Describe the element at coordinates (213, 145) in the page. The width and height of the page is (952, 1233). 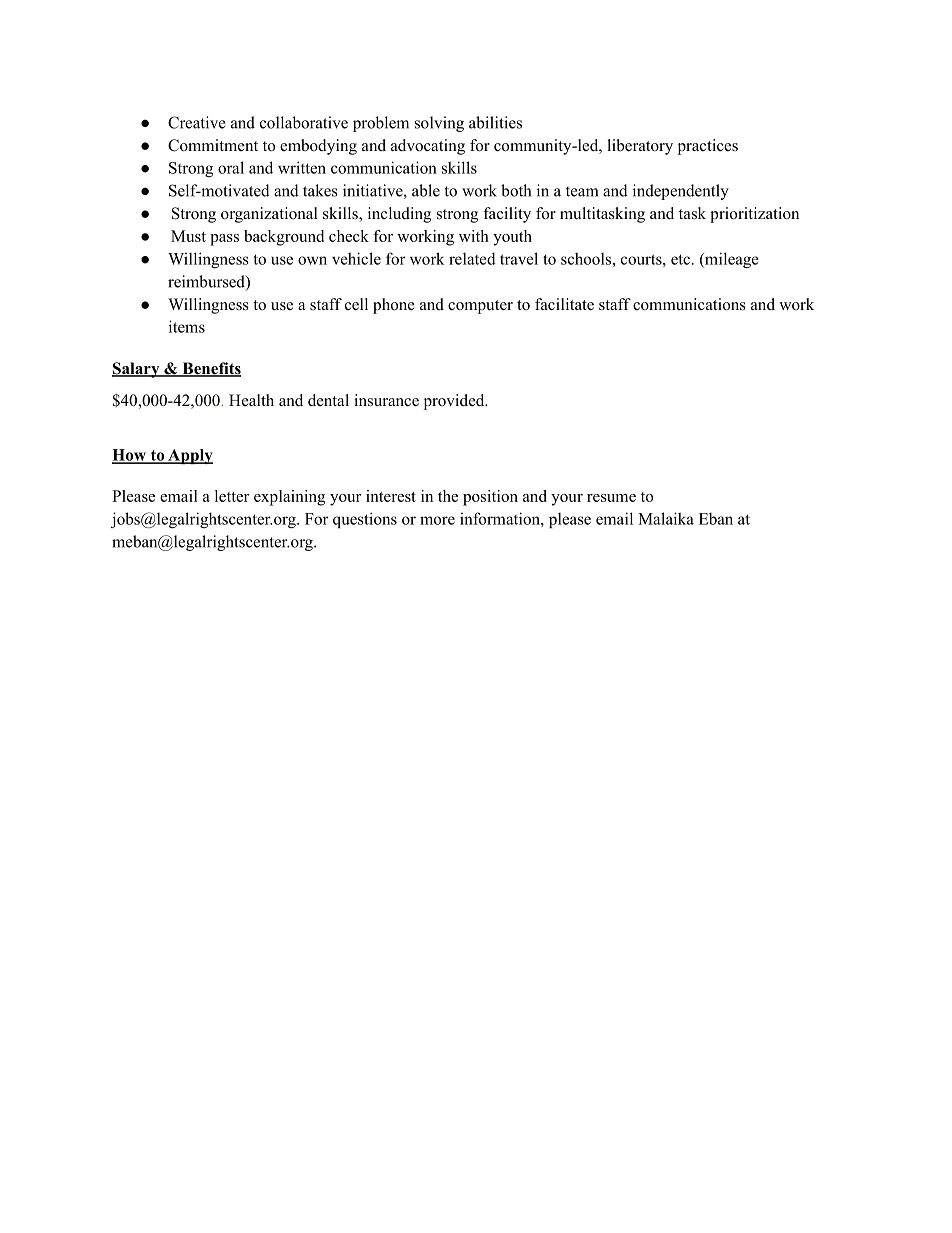
I see `Commitment` at that location.
